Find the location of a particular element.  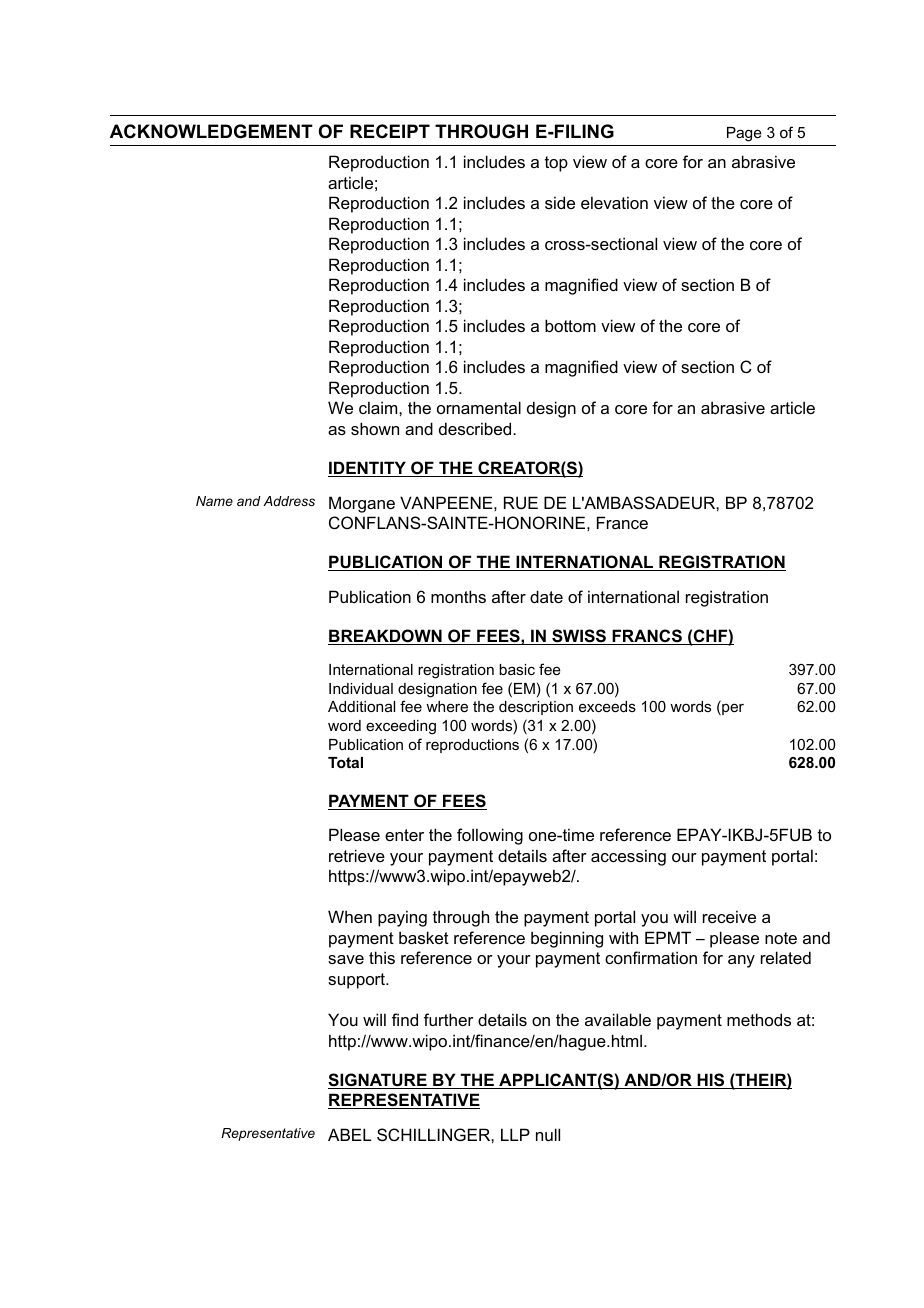

Page is located at coordinates (744, 134).
